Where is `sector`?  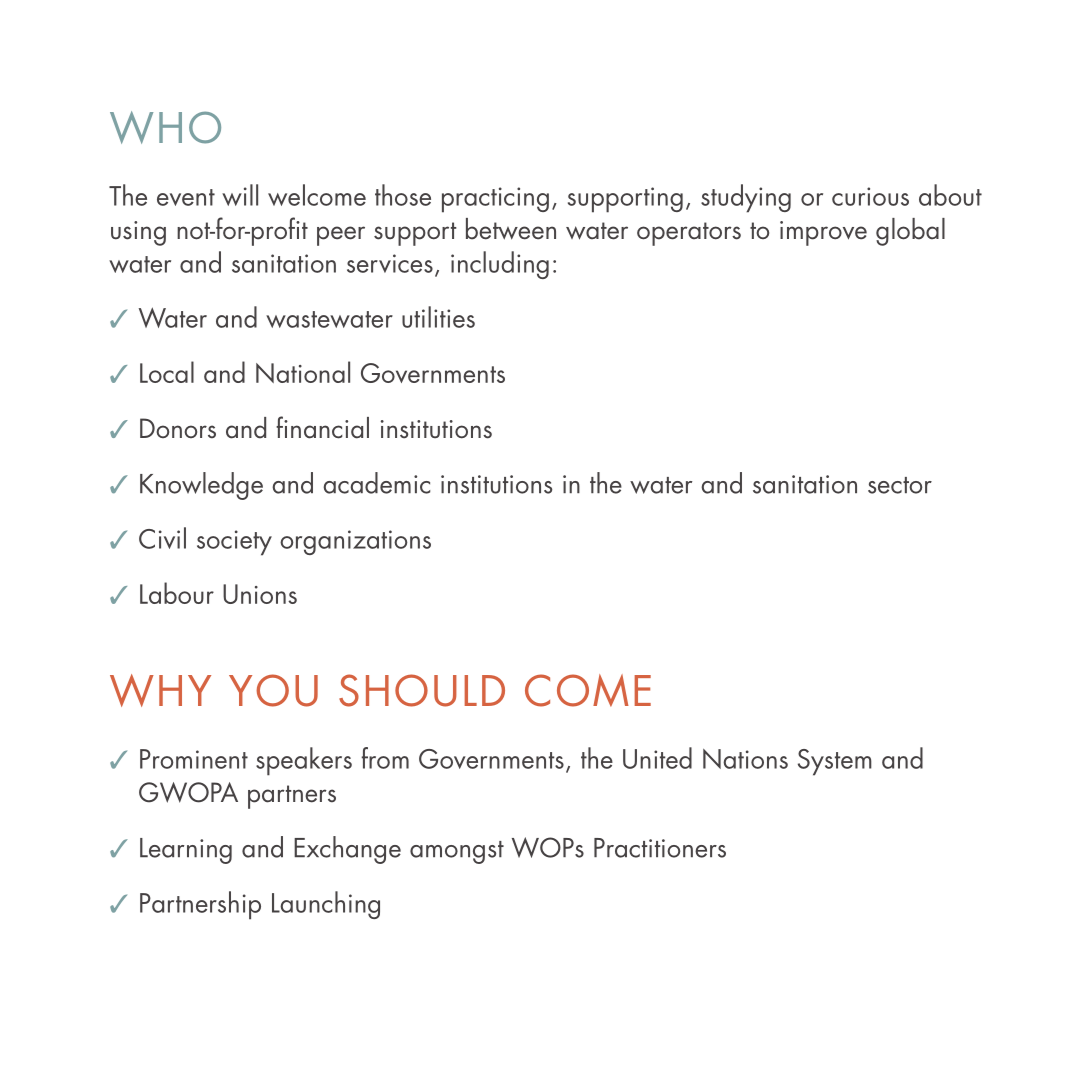 sector is located at coordinates (900, 485).
